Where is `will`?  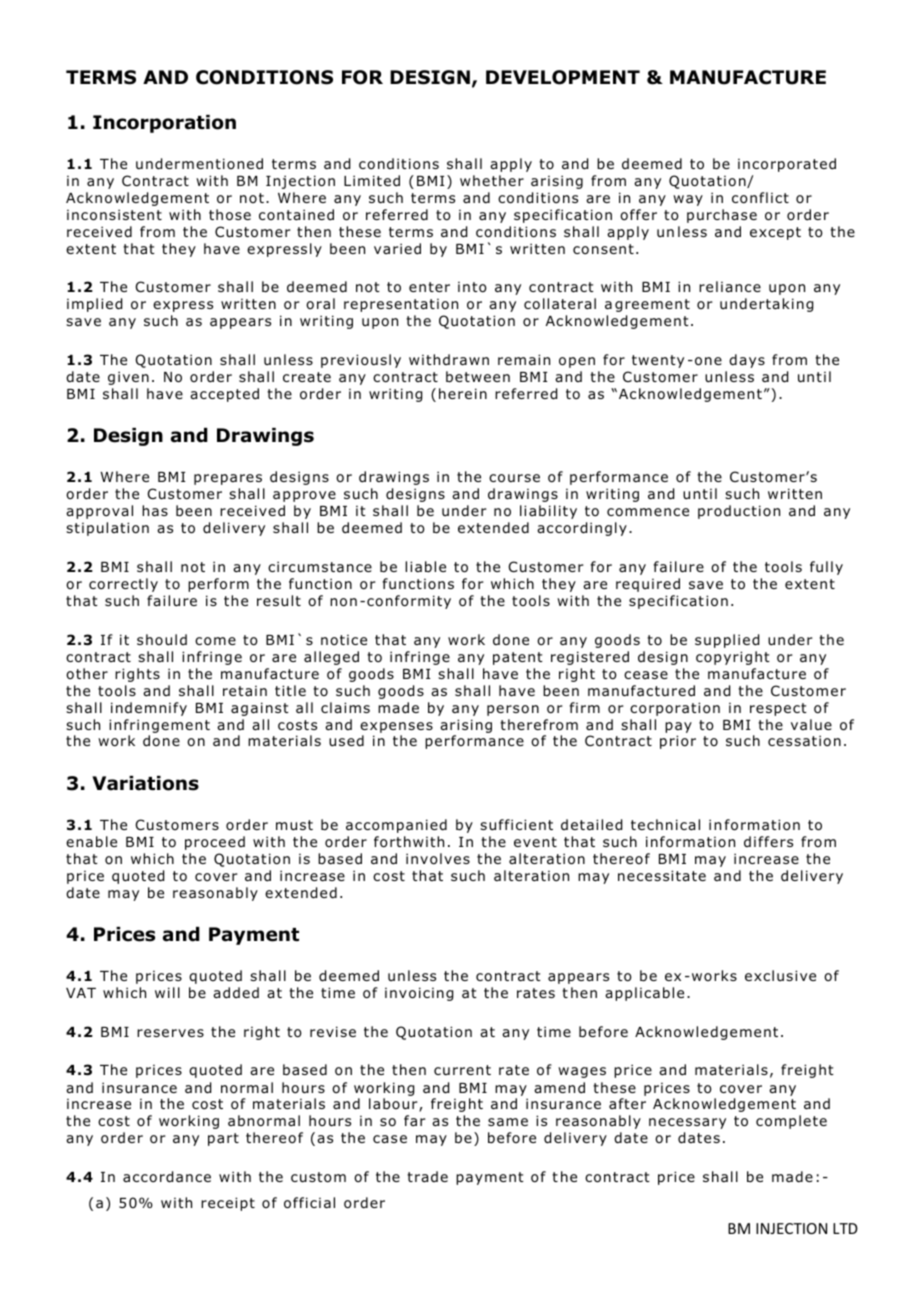
will is located at coordinates (167, 992).
